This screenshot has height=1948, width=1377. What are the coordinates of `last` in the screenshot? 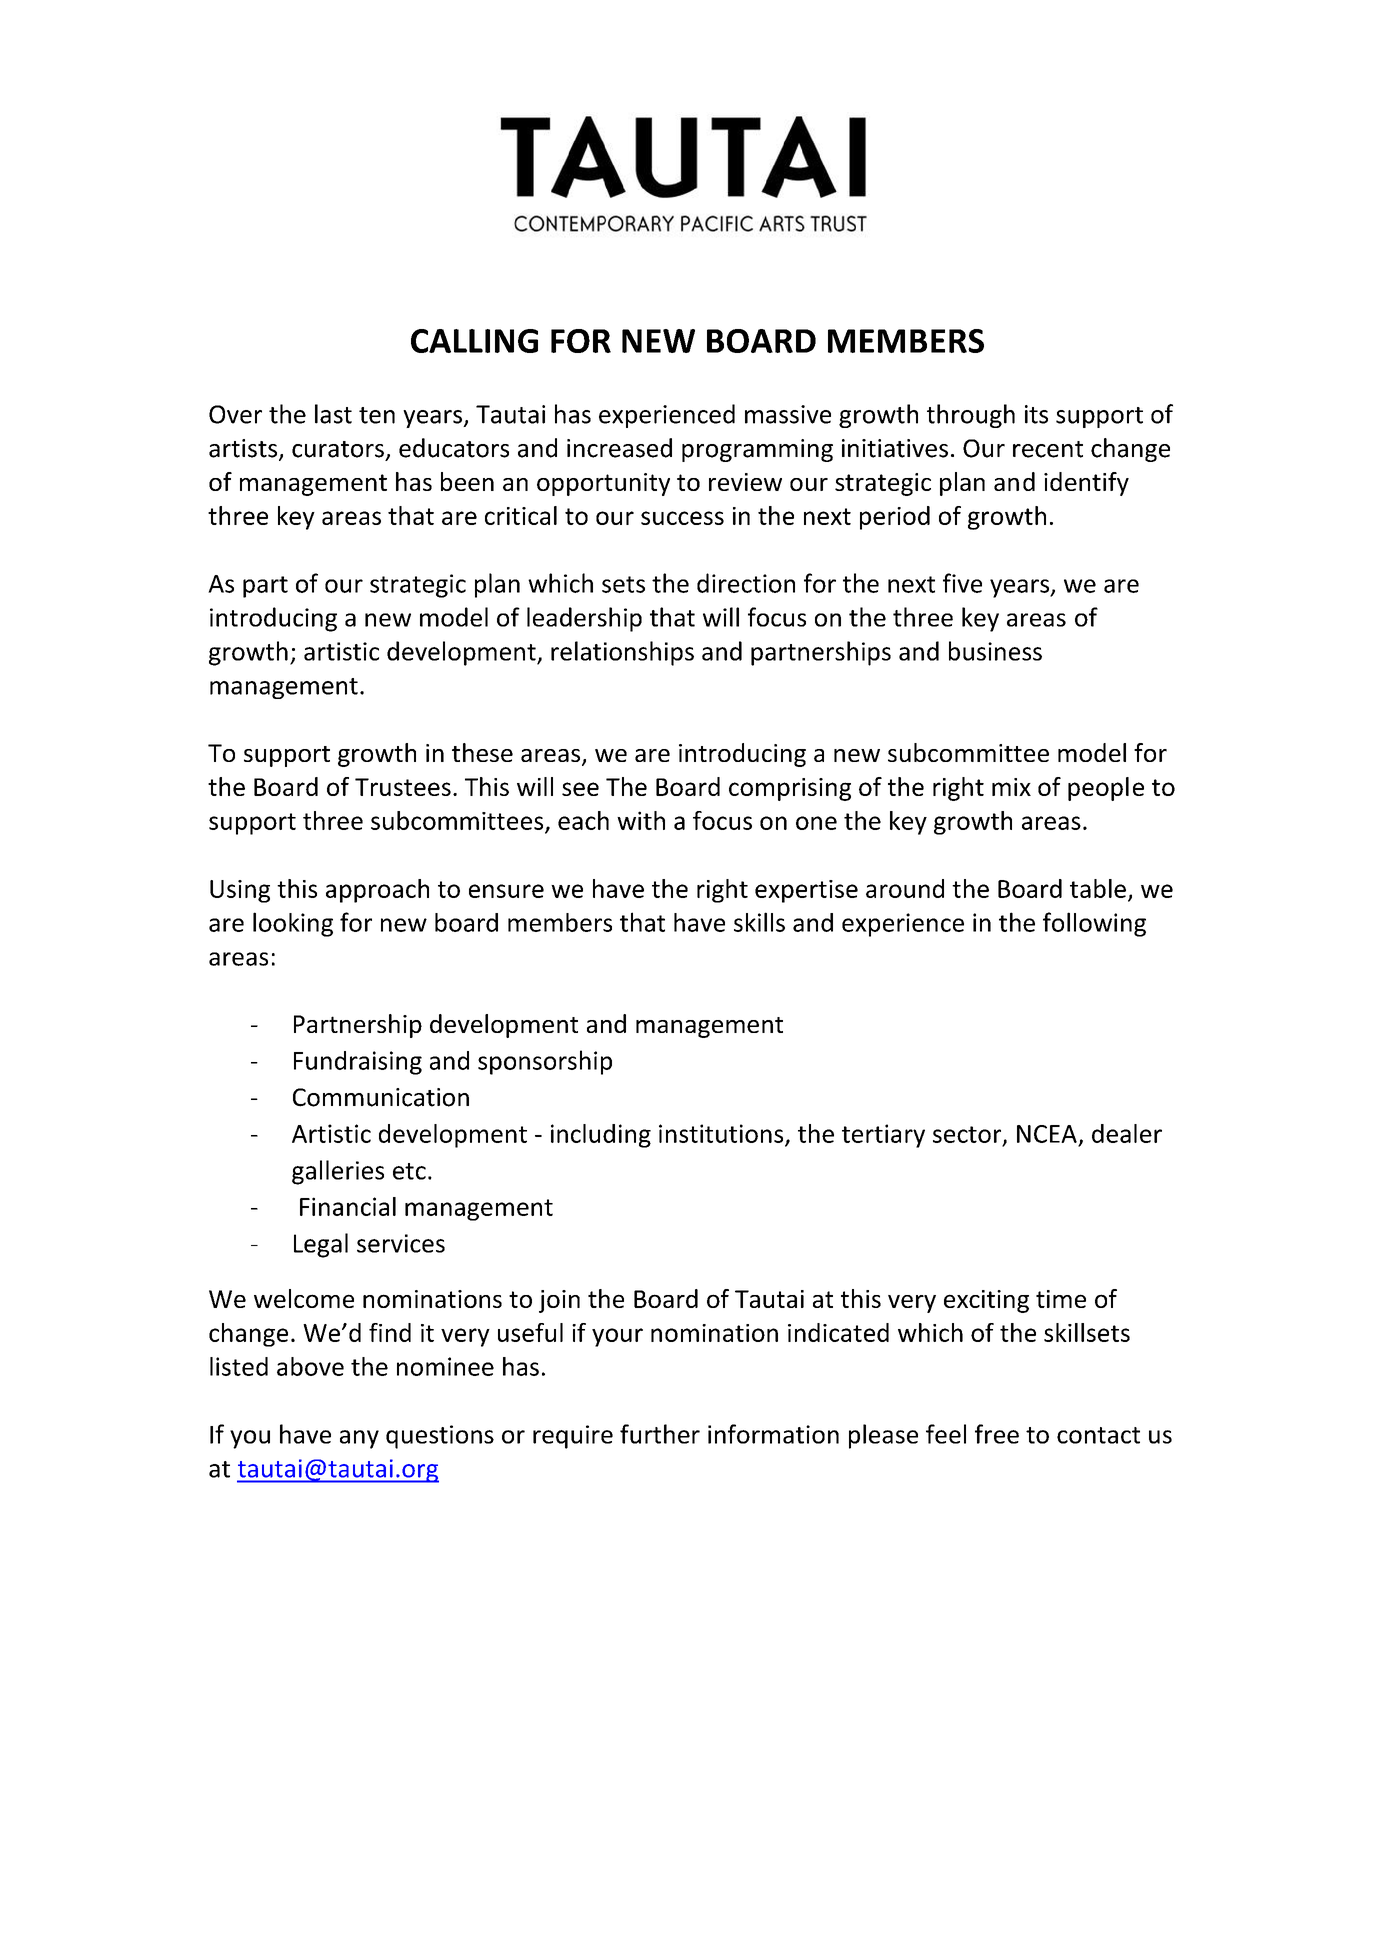 It's located at (333, 414).
